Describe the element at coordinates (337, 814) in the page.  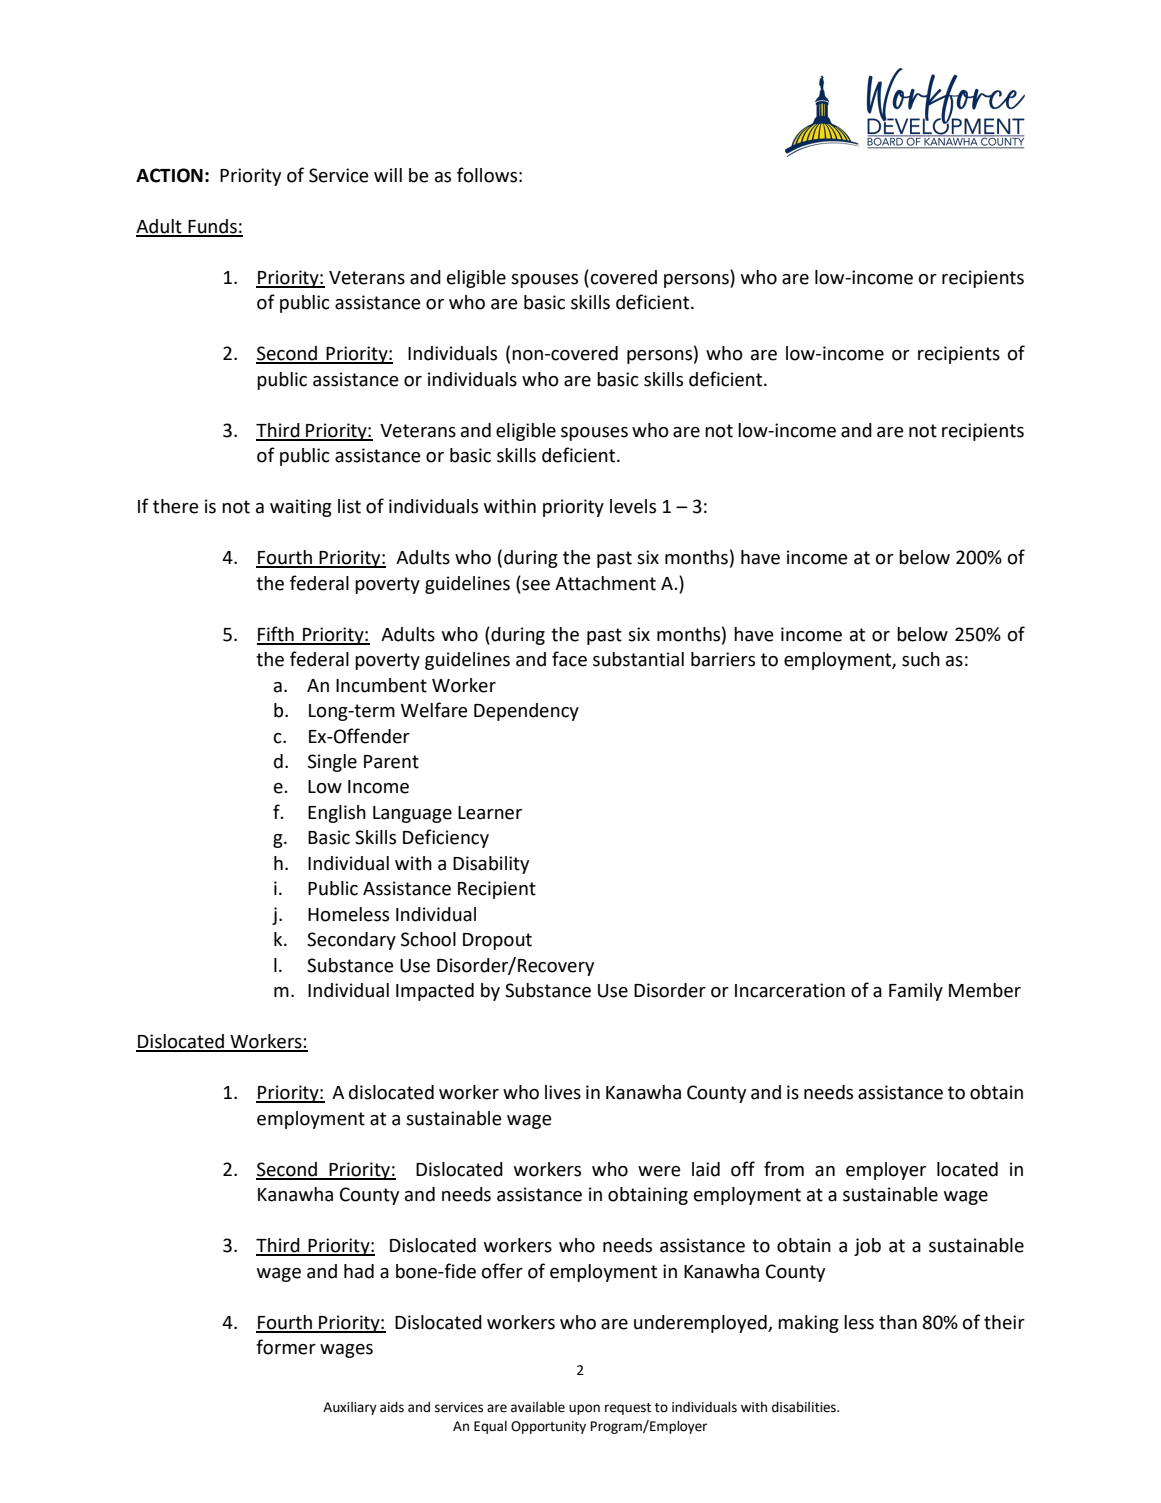
I see `English` at that location.
